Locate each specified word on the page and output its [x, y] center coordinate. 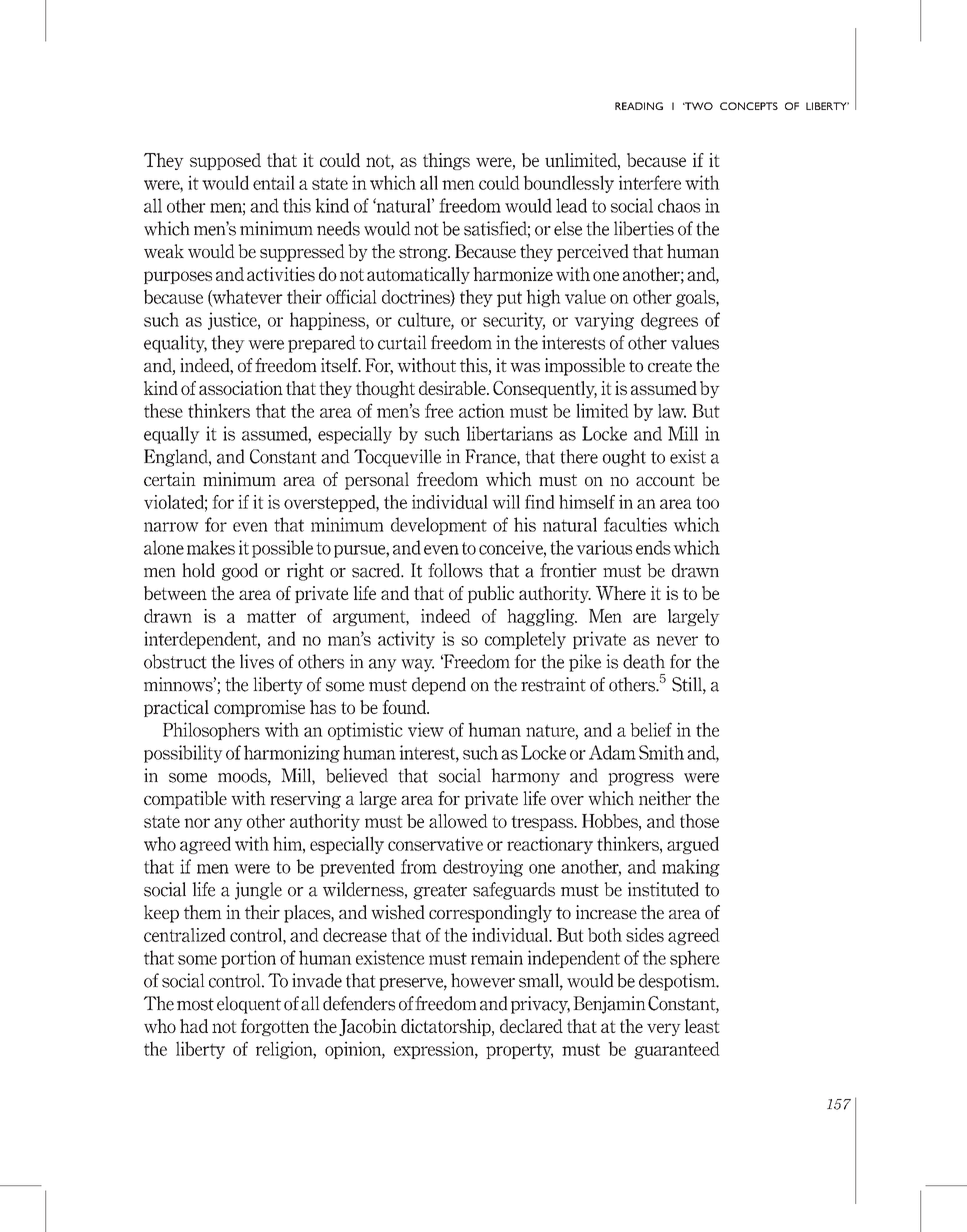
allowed [458, 821]
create [670, 366]
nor [197, 823]
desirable [453, 388]
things [446, 161]
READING [639, 106]
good [240, 572]
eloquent [249, 1005]
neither [665, 798]
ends [653, 547]
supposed [225, 161]
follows [455, 570]
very [664, 1029]
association [241, 388]
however [483, 980]
